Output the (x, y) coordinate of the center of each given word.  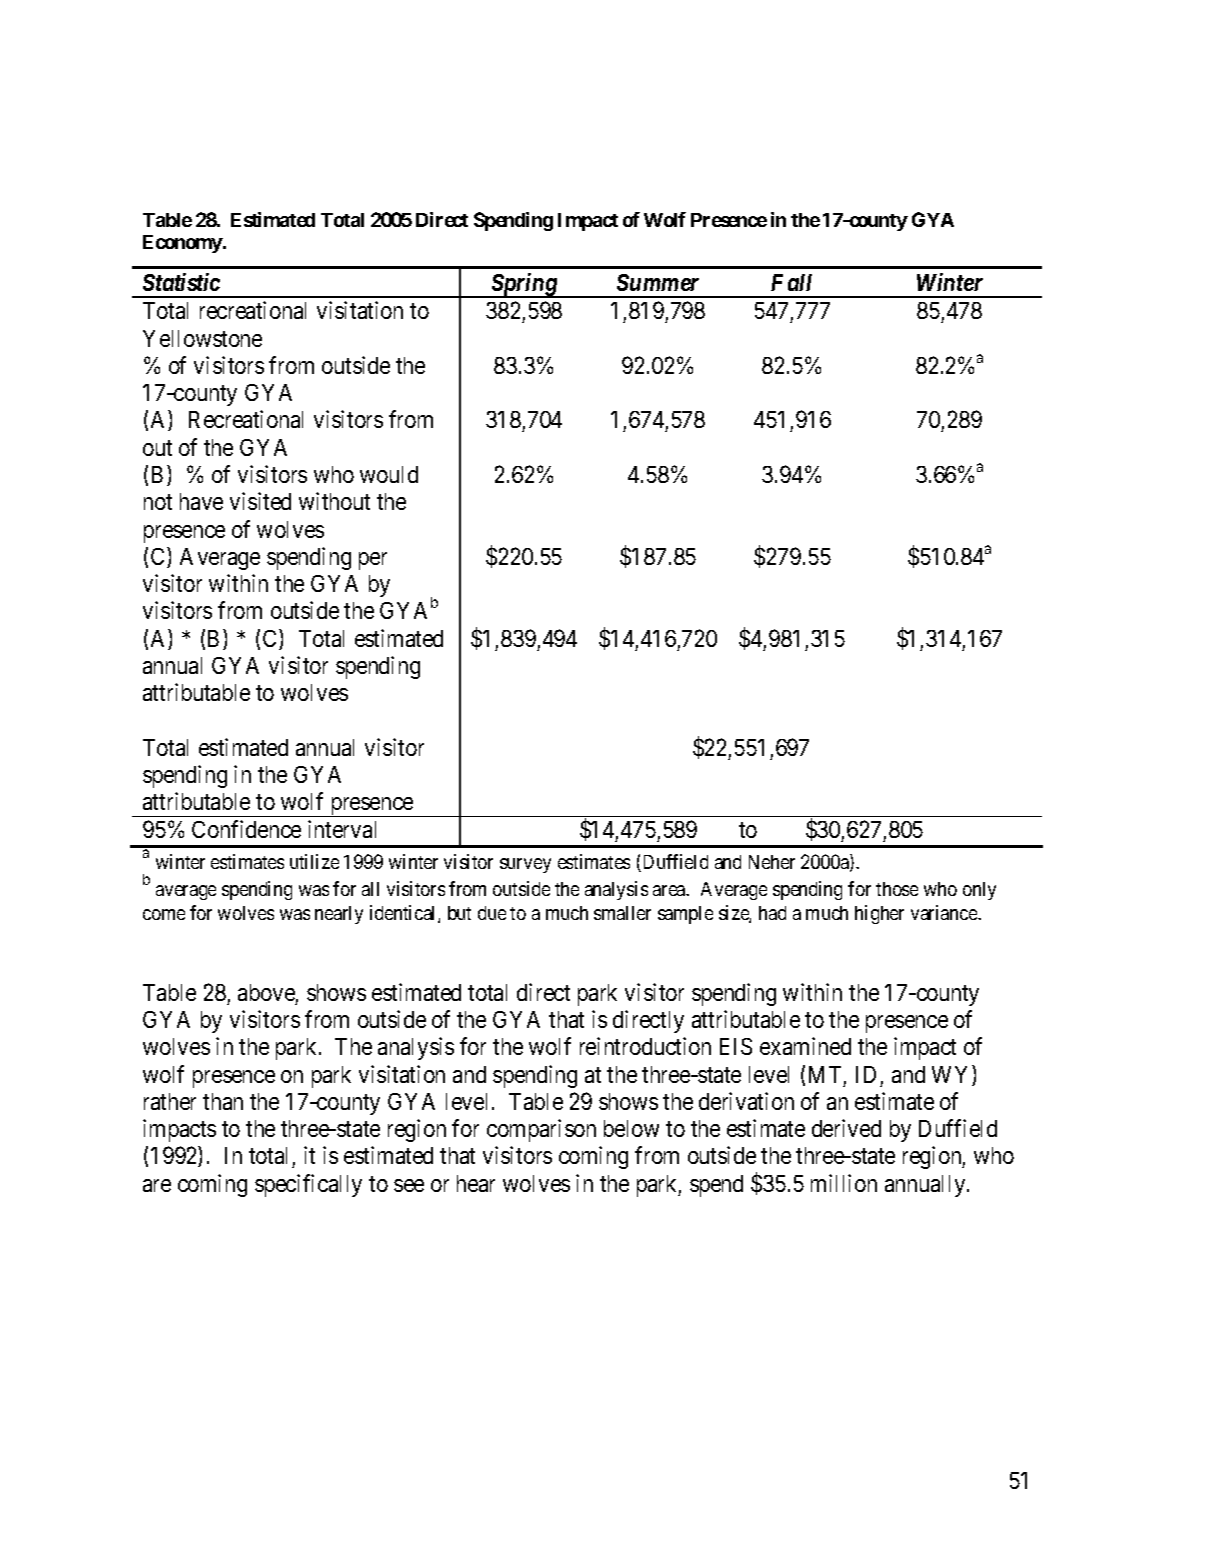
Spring (524, 285)
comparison (541, 1130)
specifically (308, 1185)
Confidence (246, 829)
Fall (791, 282)
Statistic (181, 282)
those (897, 889)
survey (525, 865)
